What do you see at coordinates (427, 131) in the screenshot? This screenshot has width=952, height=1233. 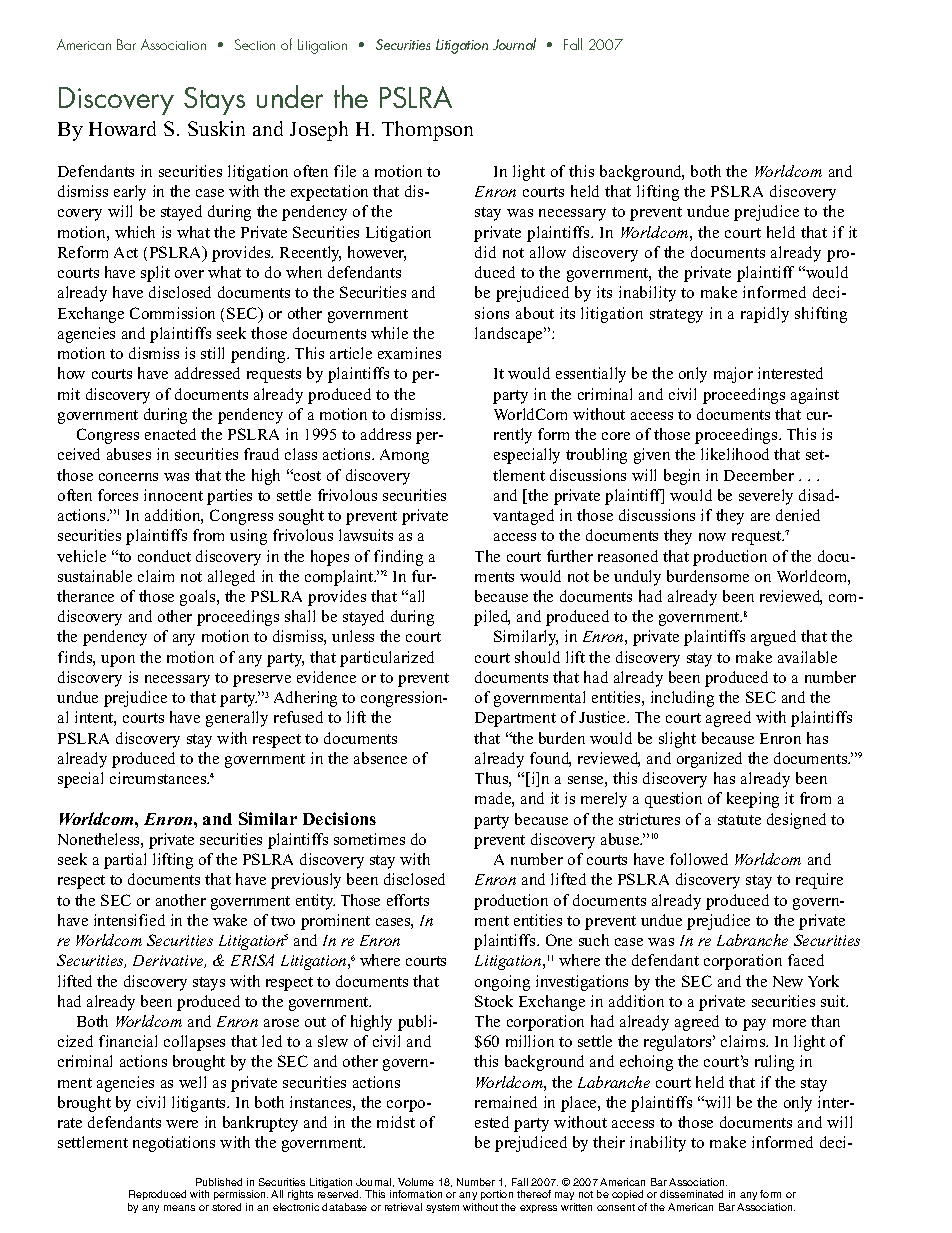 I see `Thompson` at bounding box center [427, 131].
